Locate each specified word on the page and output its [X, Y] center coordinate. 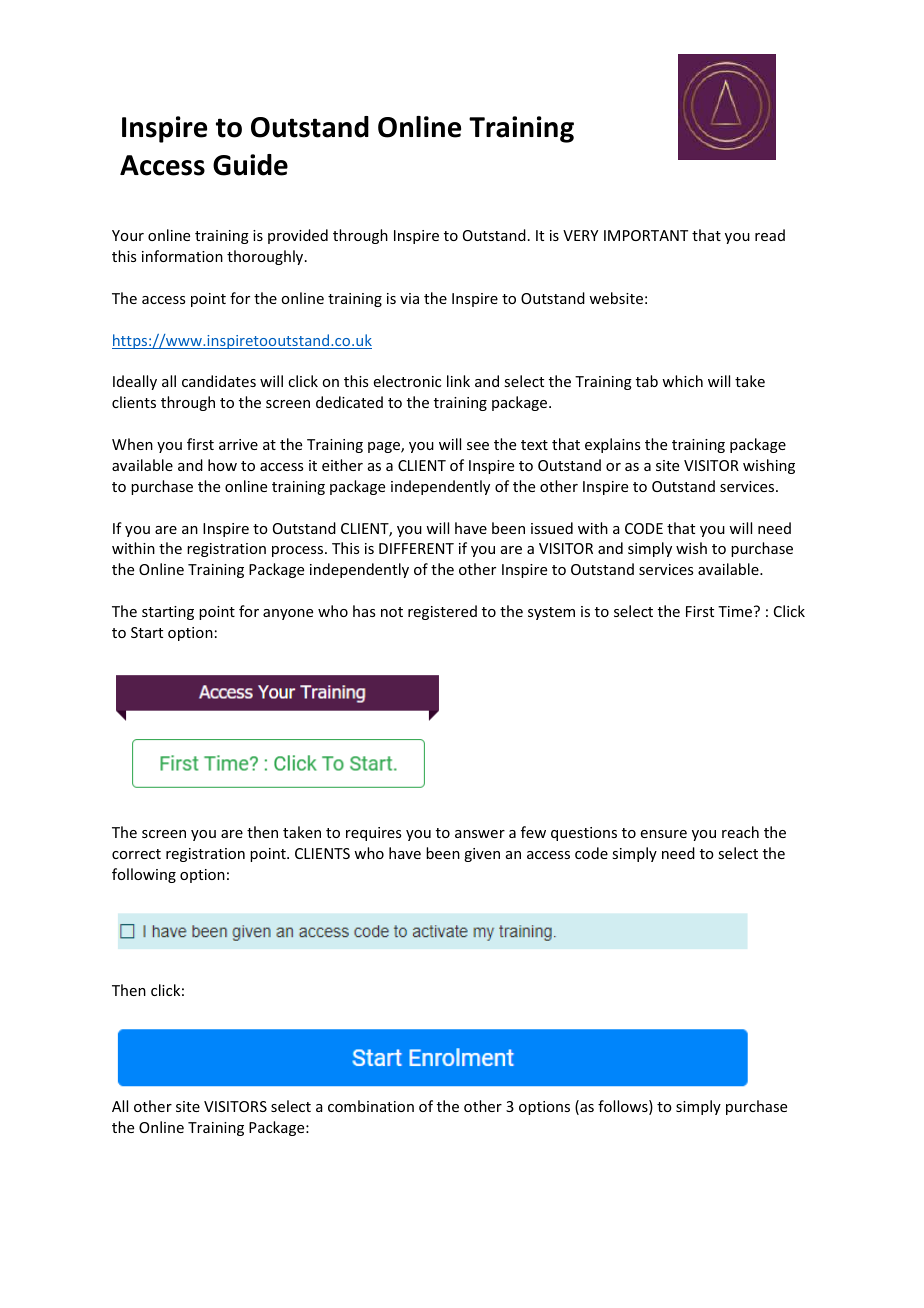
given [482, 855]
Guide [250, 165]
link [458, 381]
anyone [288, 614]
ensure [664, 834]
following [144, 875]
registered [442, 612]
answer [480, 834]
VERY [580, 235]
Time [736, 611]
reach [740, 832]
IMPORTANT [646, 235]
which [682, 381]
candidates [219, 381]
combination [371, 1106]
